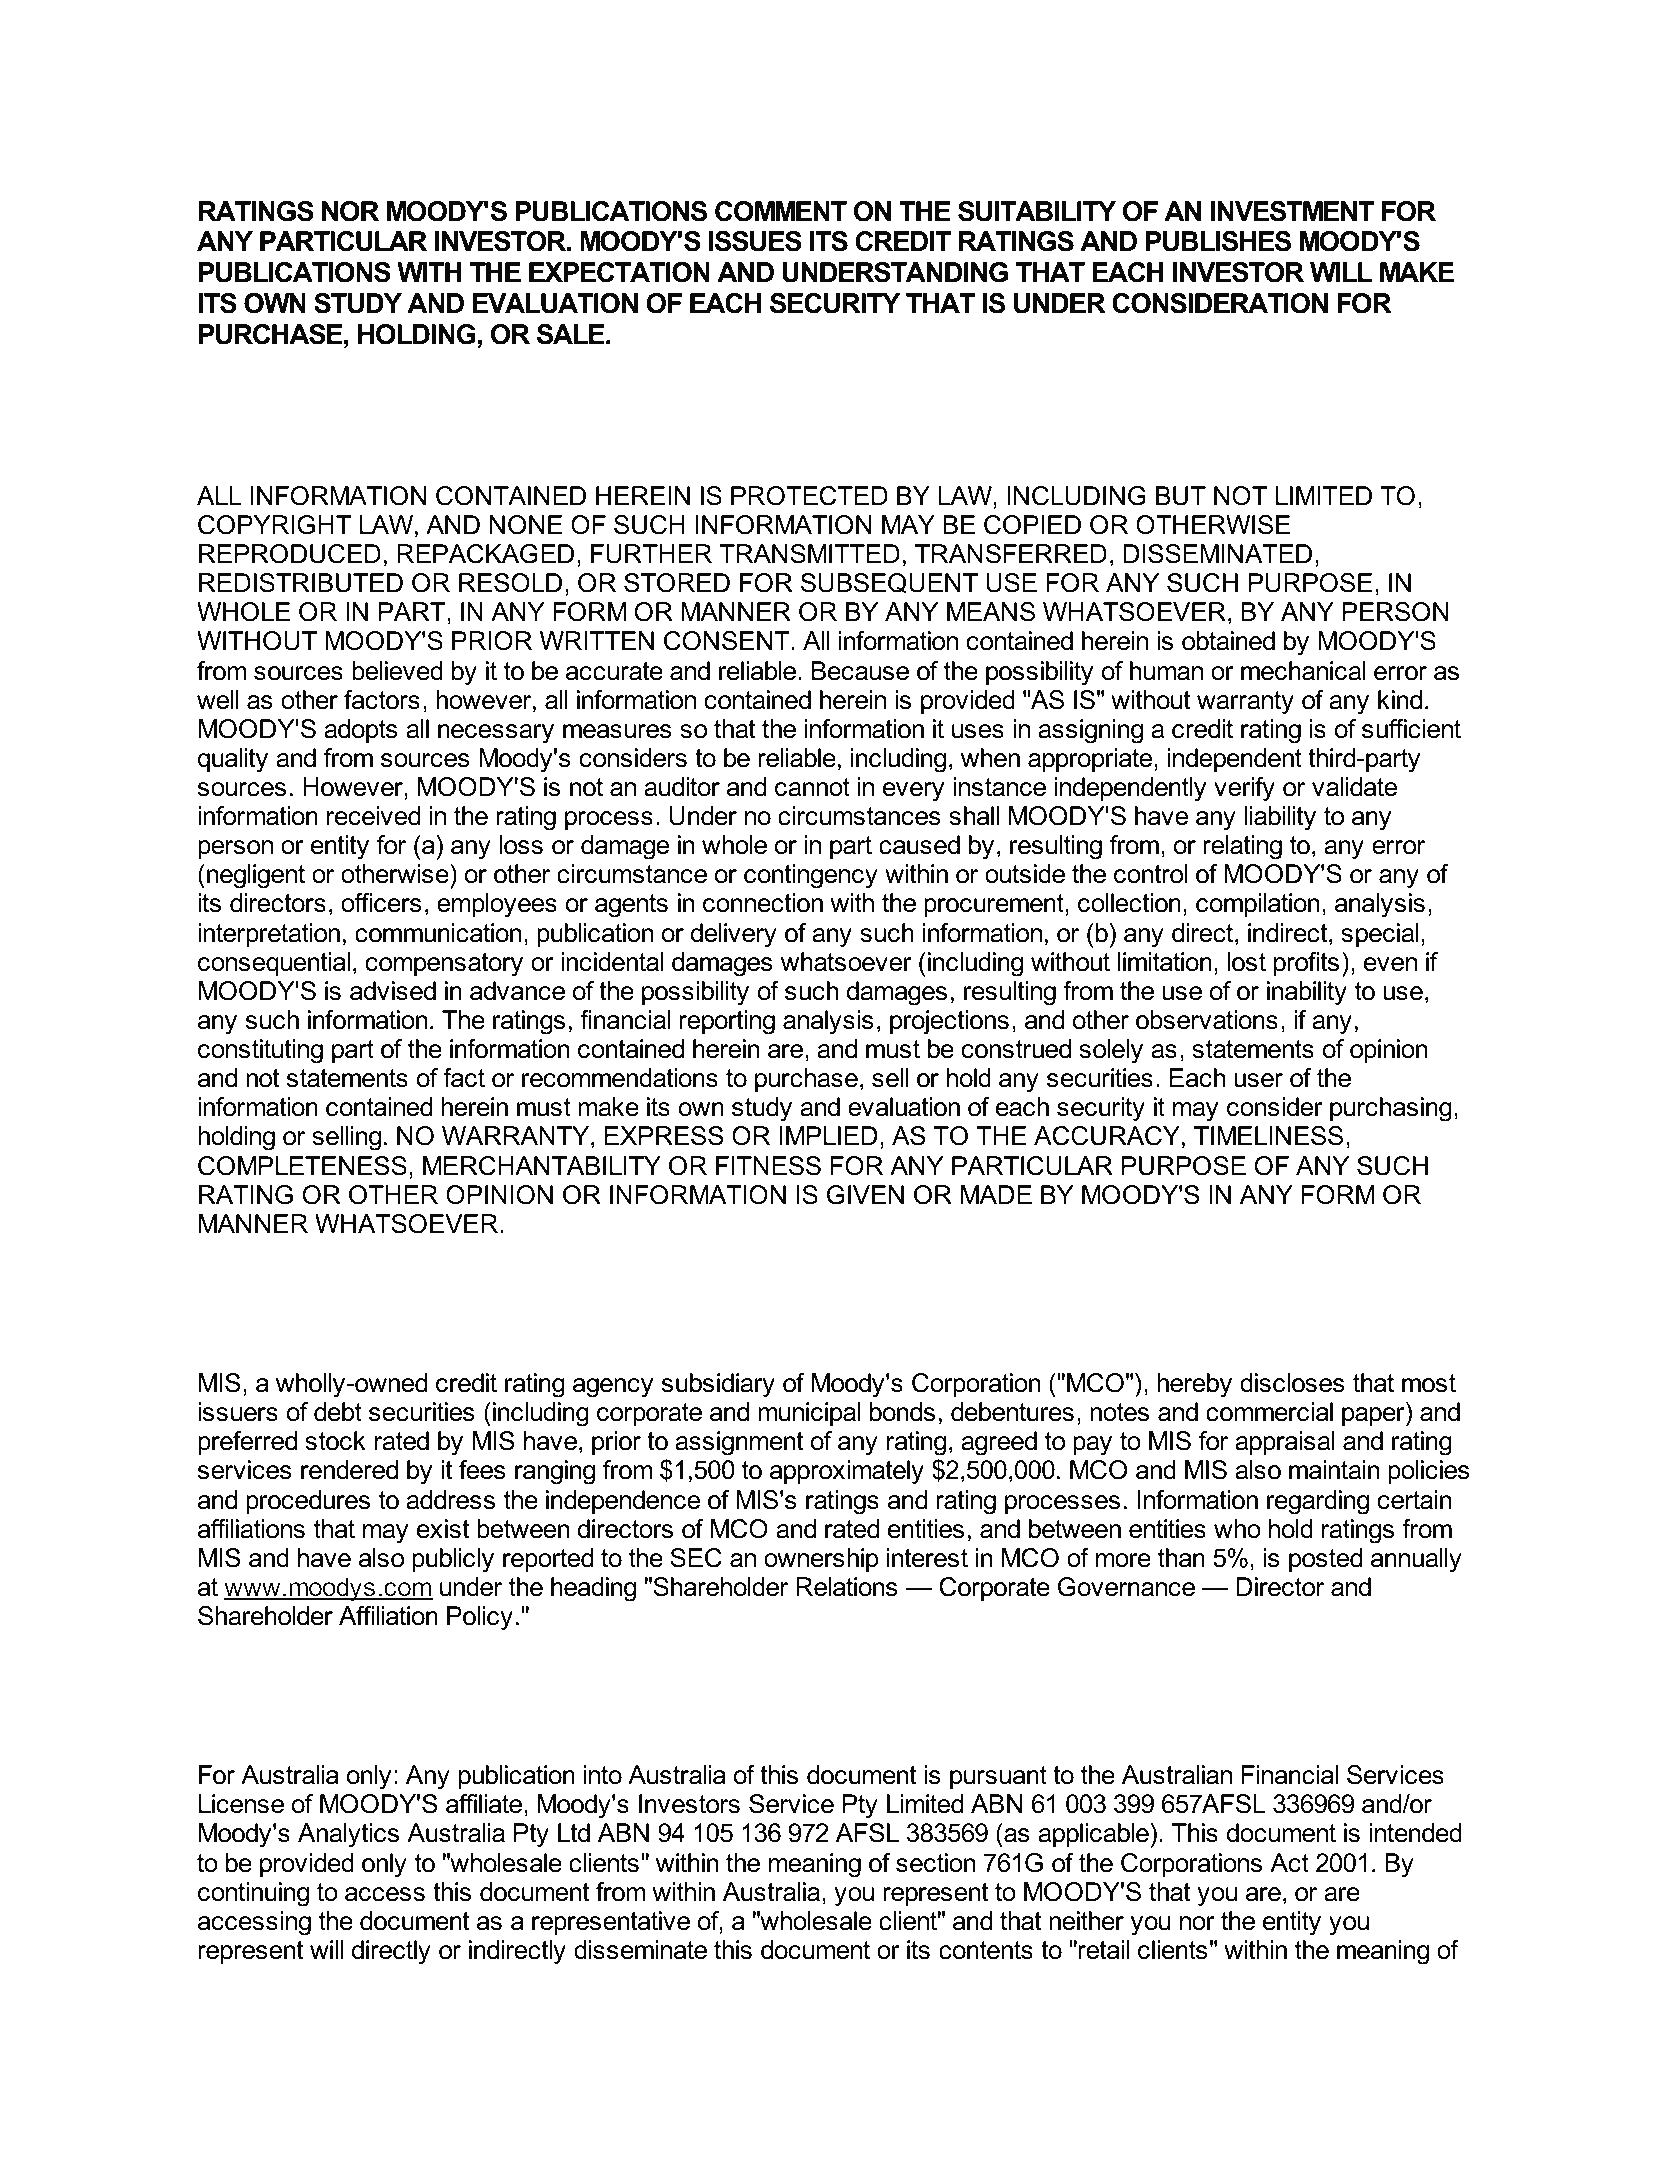 The width and height of the screenshot is (1675, 2168). I want to click on TIMELINESS, so click(1268, 1136).
